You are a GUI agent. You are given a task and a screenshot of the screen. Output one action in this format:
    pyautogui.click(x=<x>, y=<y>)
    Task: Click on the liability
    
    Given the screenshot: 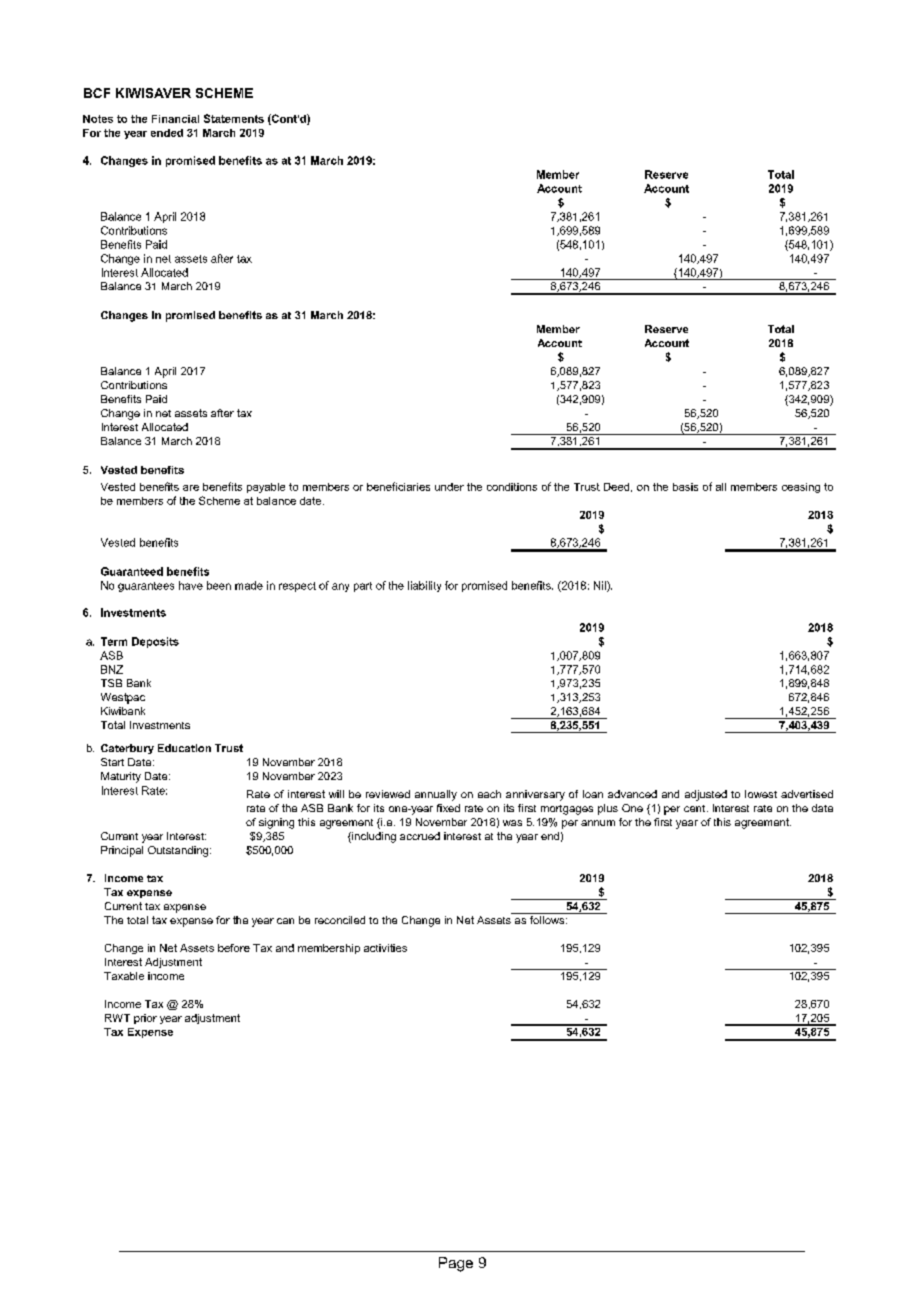 What is the action you would take?
    pyautogui.click(x=424, y=586)
